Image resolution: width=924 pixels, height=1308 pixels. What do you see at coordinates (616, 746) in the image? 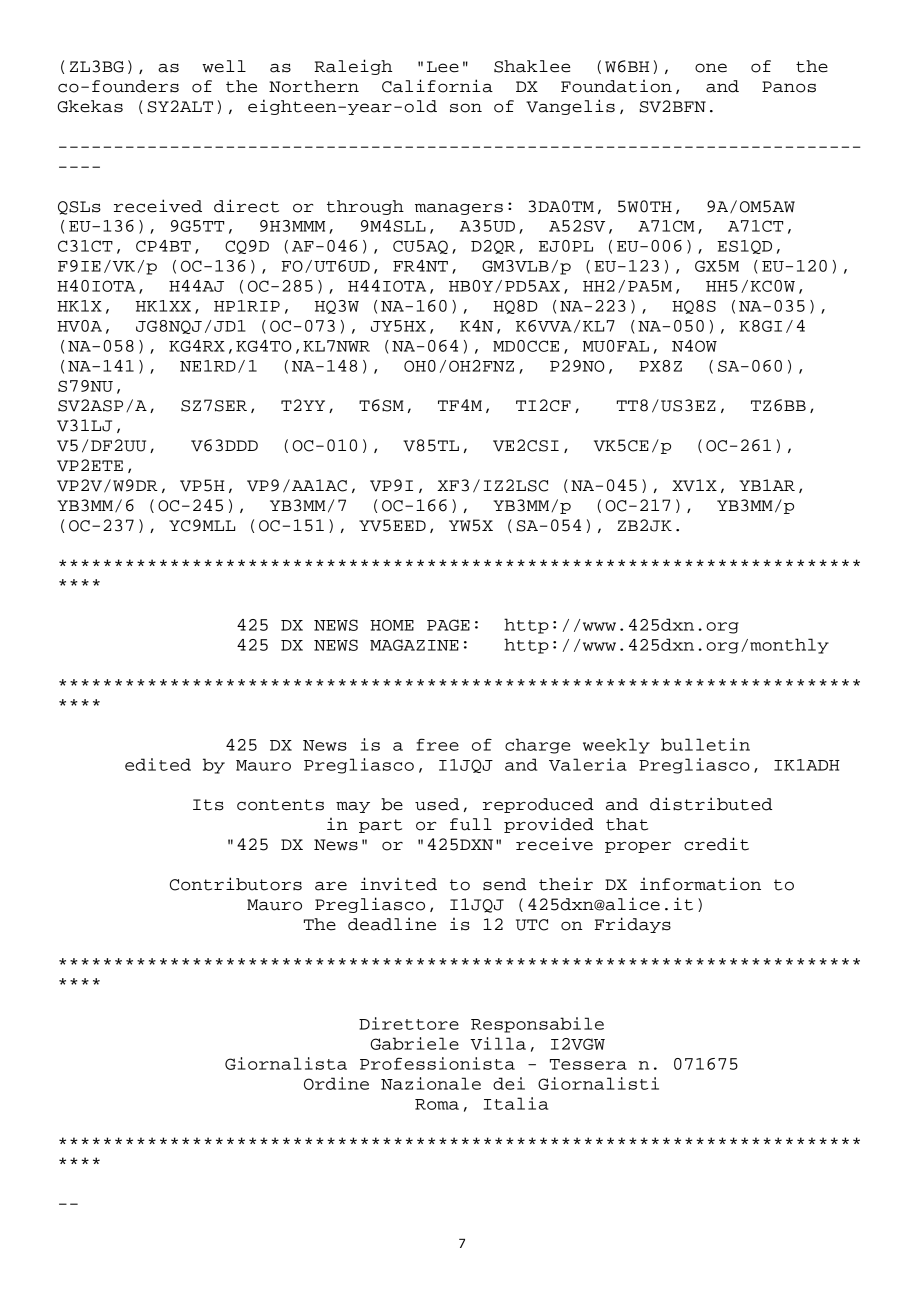
I see `weekly` at bounding box center [616, 746].
